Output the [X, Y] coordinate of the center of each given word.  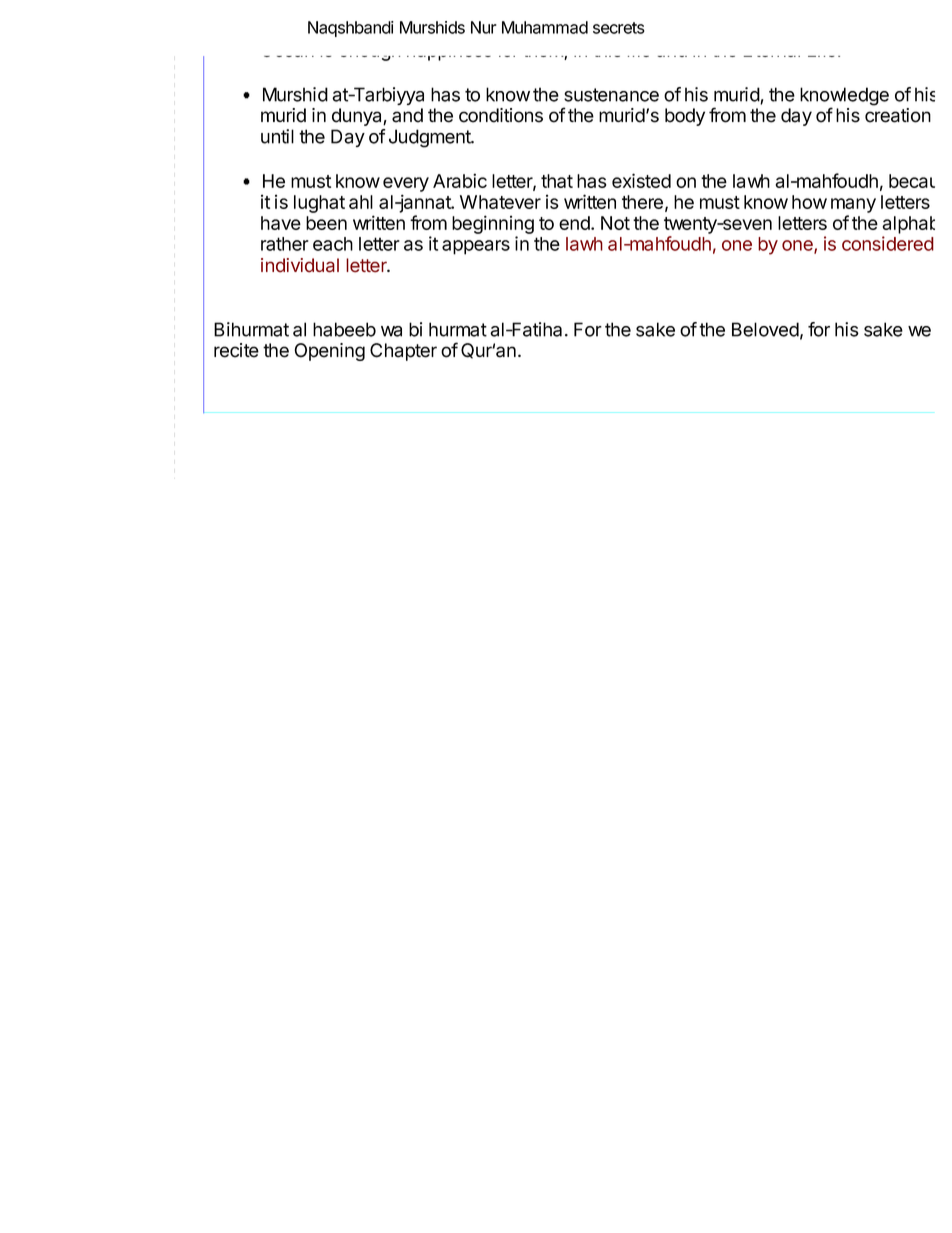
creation [898, 115]
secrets [619, 28]
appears [476, 247]
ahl [361, 202]
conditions [501, 115]
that [557, 181]
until [277, 136]
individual [300, 265]
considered [888, 243]
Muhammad [545, 27]
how [809, 202]
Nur [484, 27]
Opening [329, 352]
